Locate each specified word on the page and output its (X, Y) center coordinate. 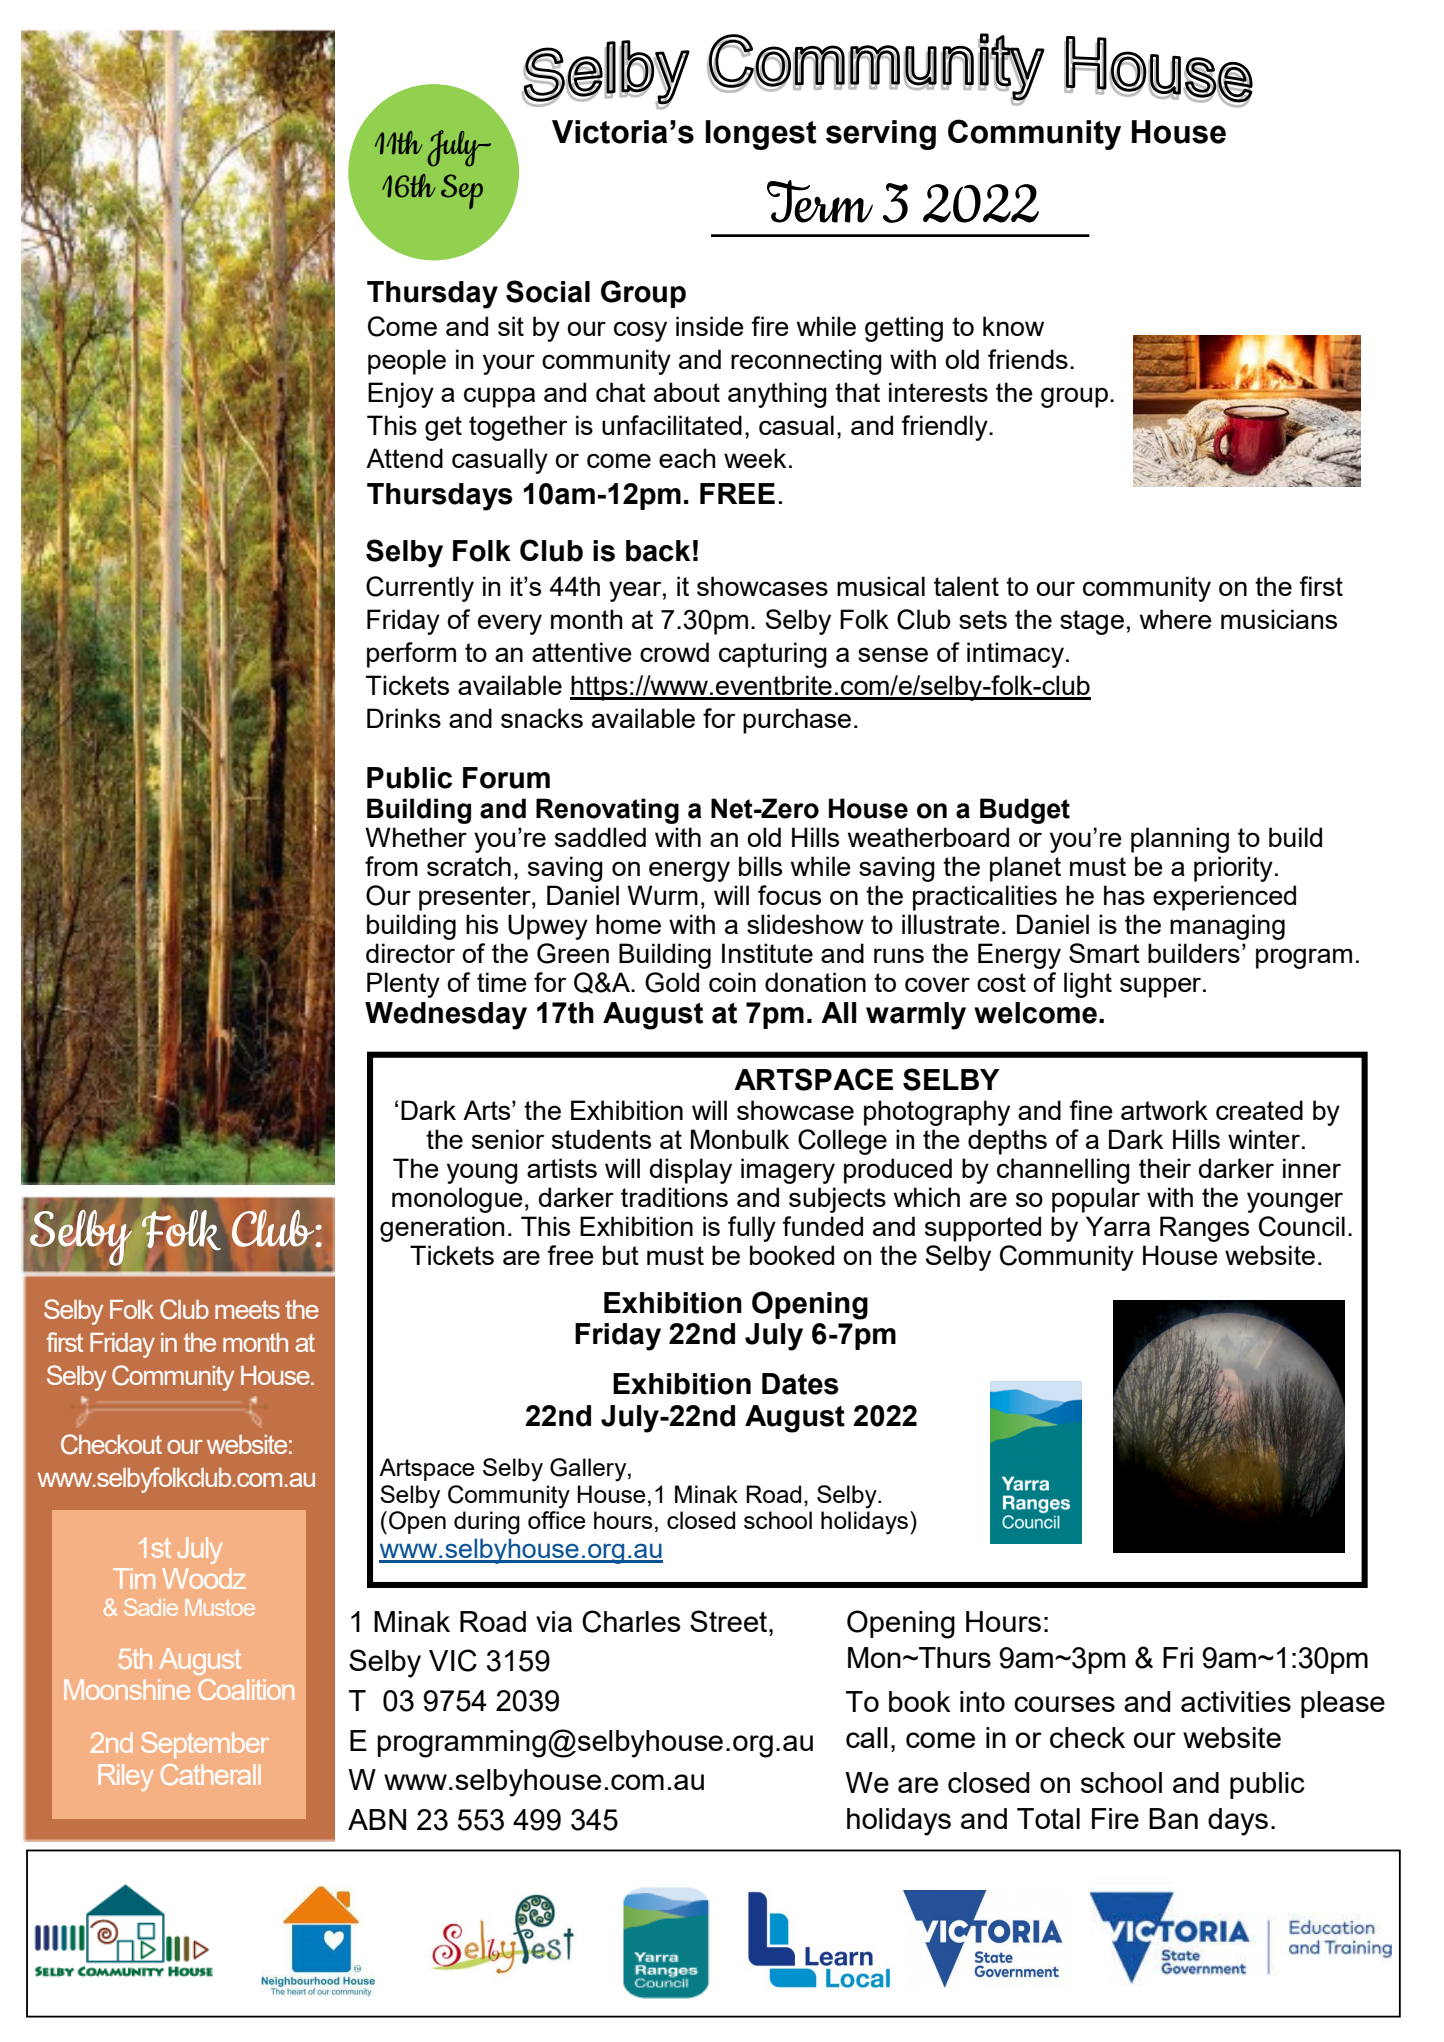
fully (752, 1229)
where (1176, 619)
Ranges (1204, 1229)
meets (247, 1309)
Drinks (404, 718)
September (205, 1745)
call (867, 1737)
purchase (797, 721)
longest (761, 135)
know (1013, 326)
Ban (1173, 1818)
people (407, 362)
